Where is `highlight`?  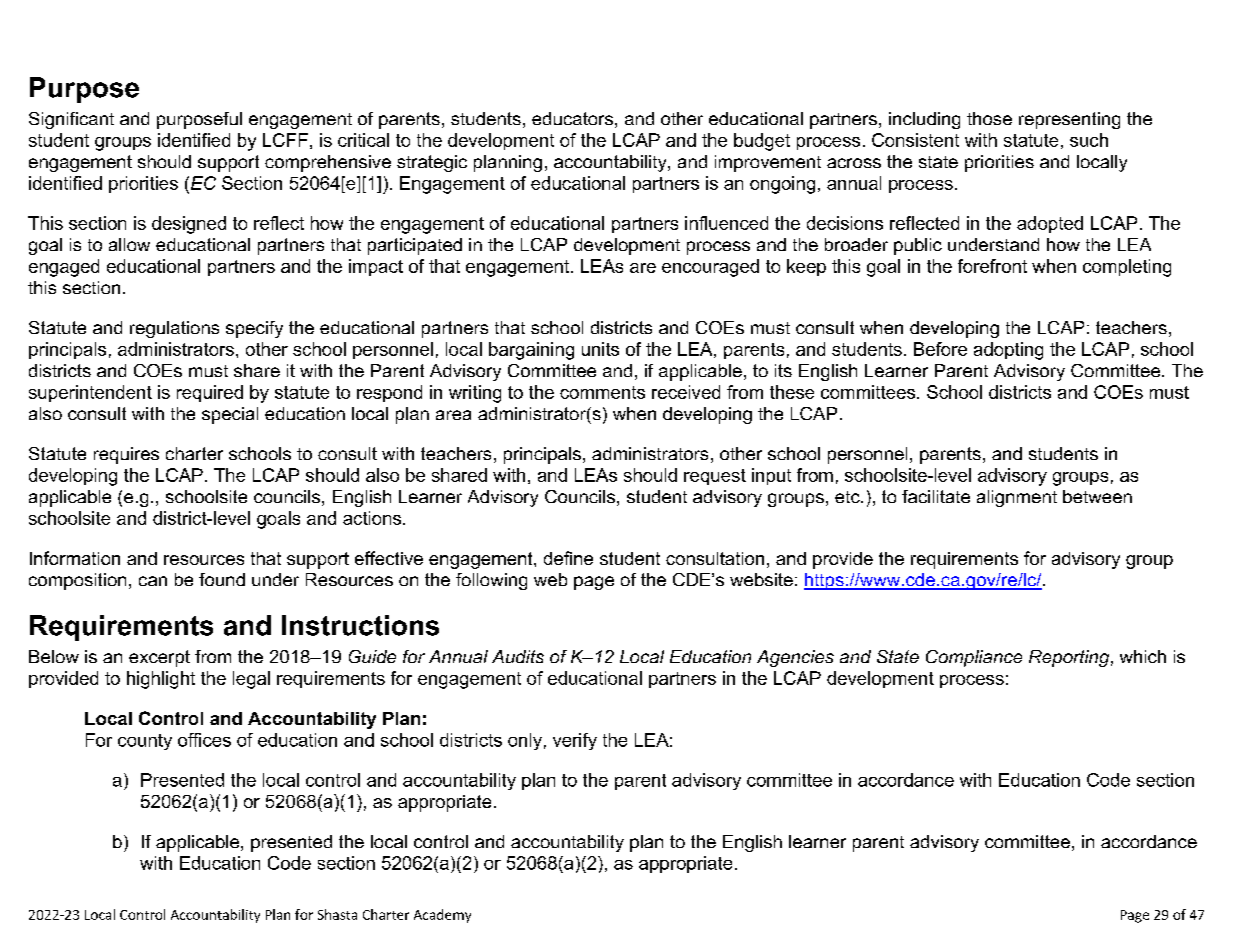
highlight is located at coordinates (161, 680).
